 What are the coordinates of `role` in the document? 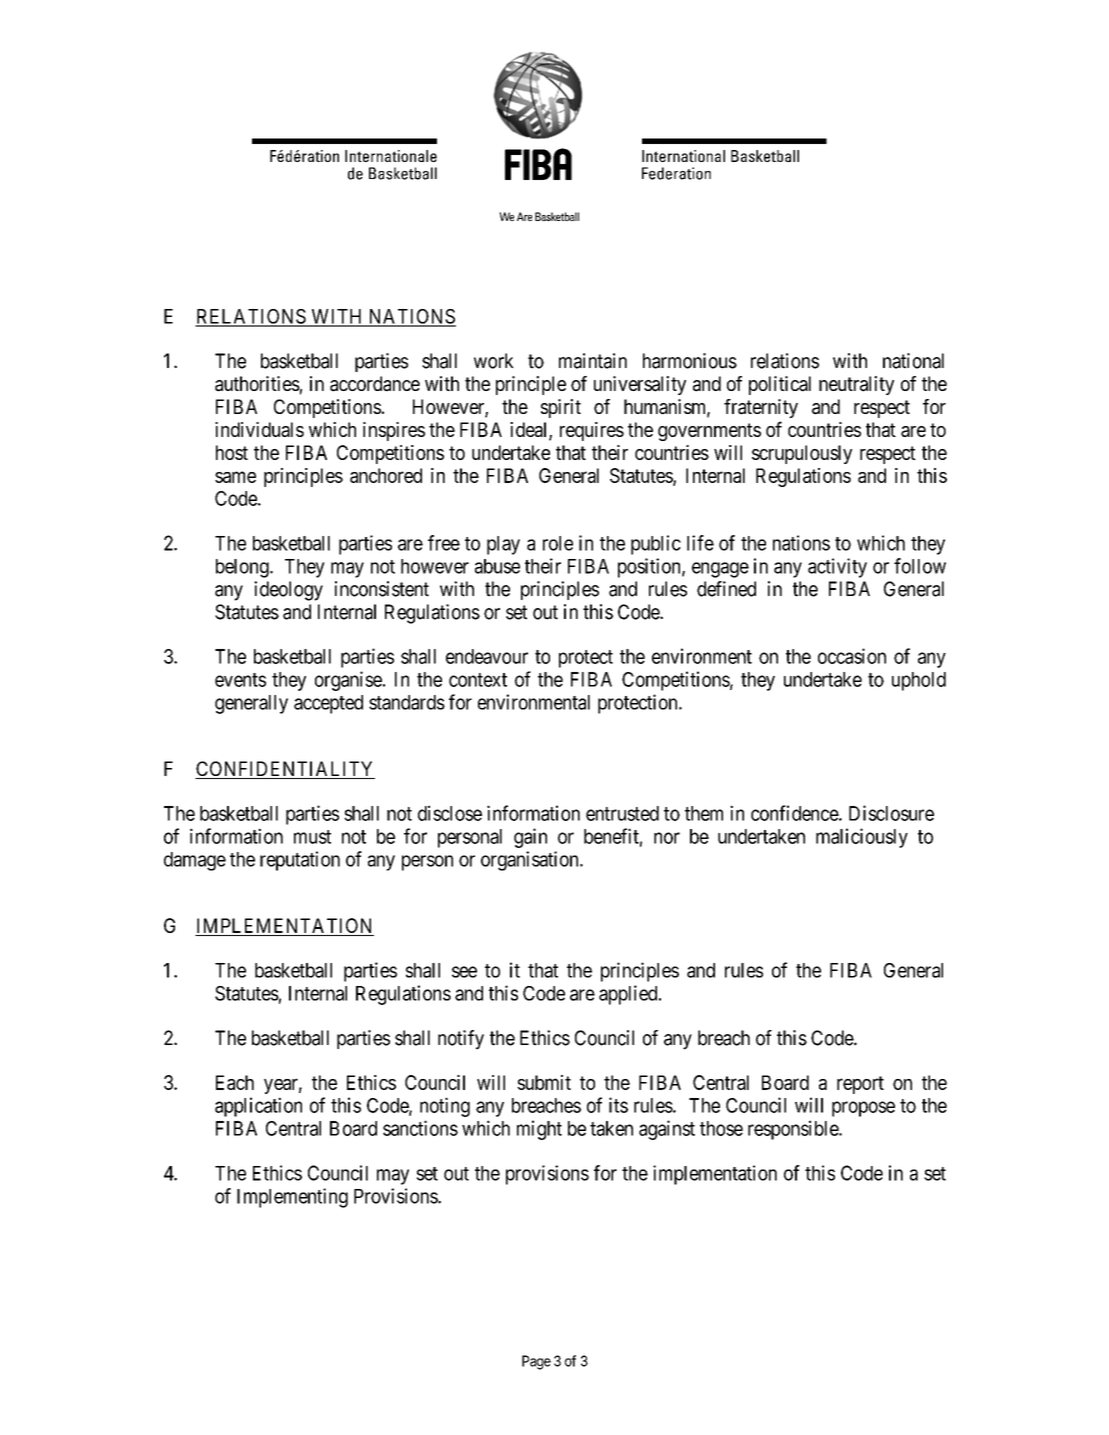 It's located at (558, 543).
